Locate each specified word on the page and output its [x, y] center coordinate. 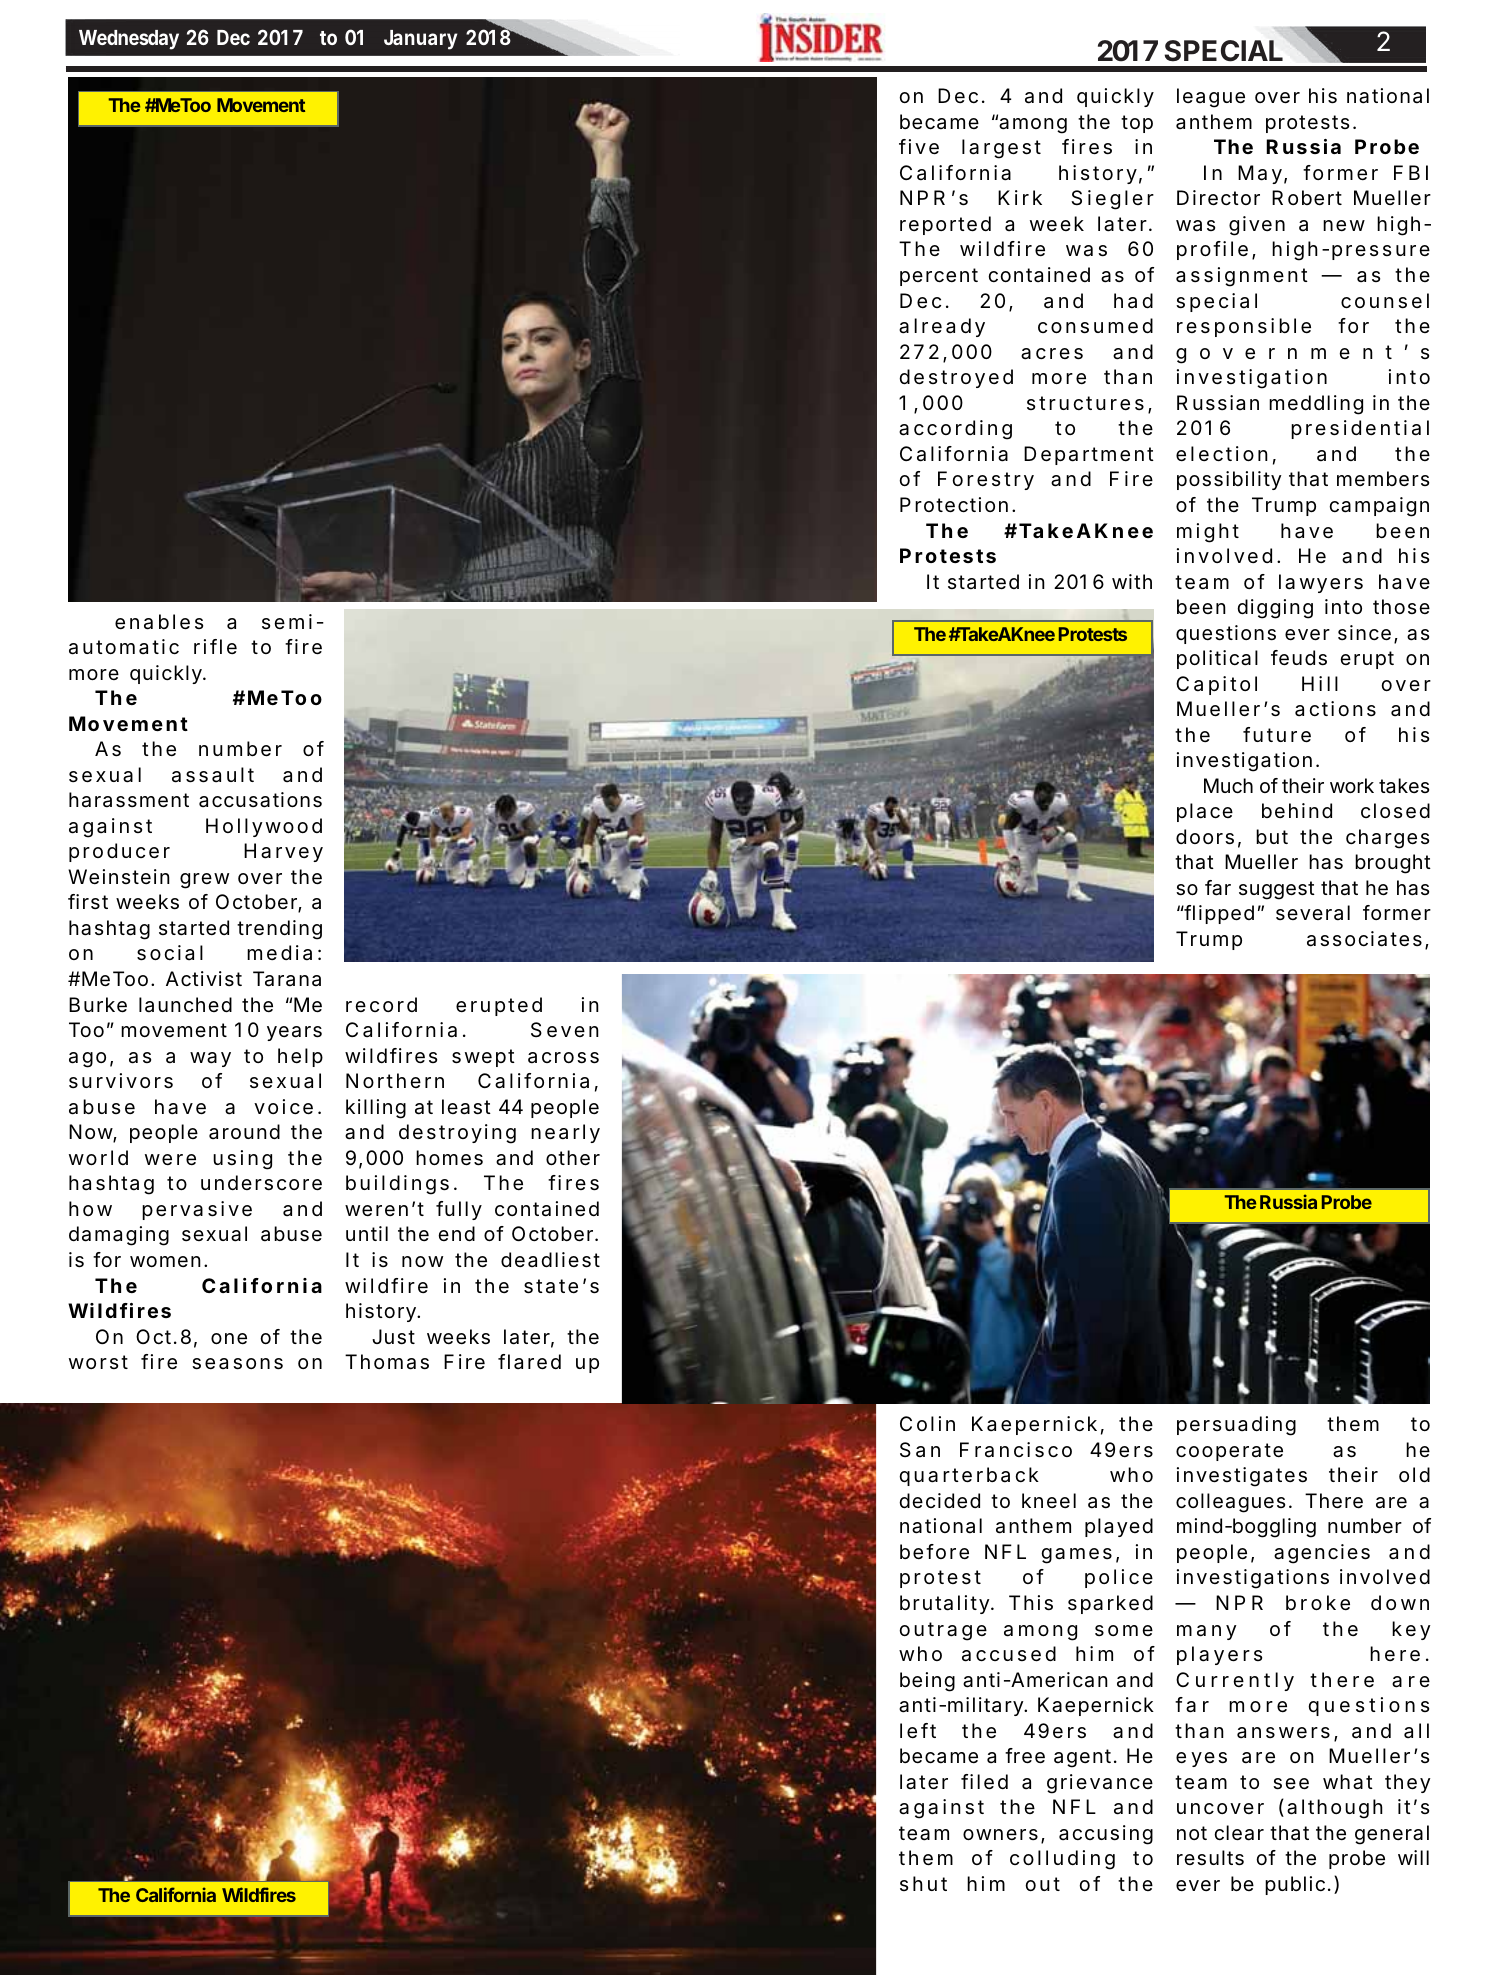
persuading [1236, 1426]
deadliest [550, 1260]
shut [923, 1883]
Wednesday [129, 40]
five [919, 147]
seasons [237, 1364]
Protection [954, 505]
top [1137, 124]
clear [1239, 1833]
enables [159, 622]
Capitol [1216, 685]
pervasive [197, 1210]
